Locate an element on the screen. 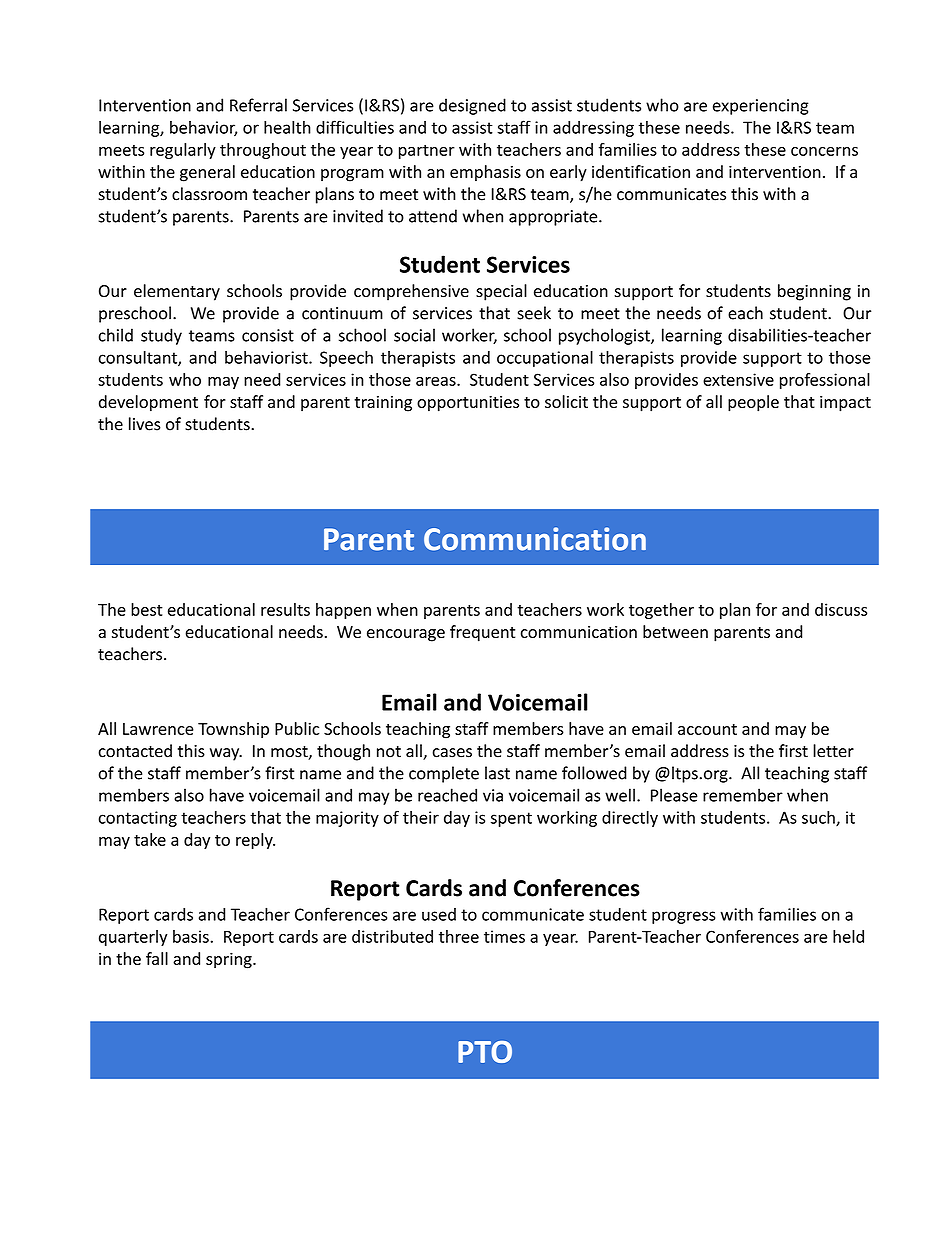 The height and width of the screenshot is (1233, 952). experiencing is located at coordinates (761, 107).
